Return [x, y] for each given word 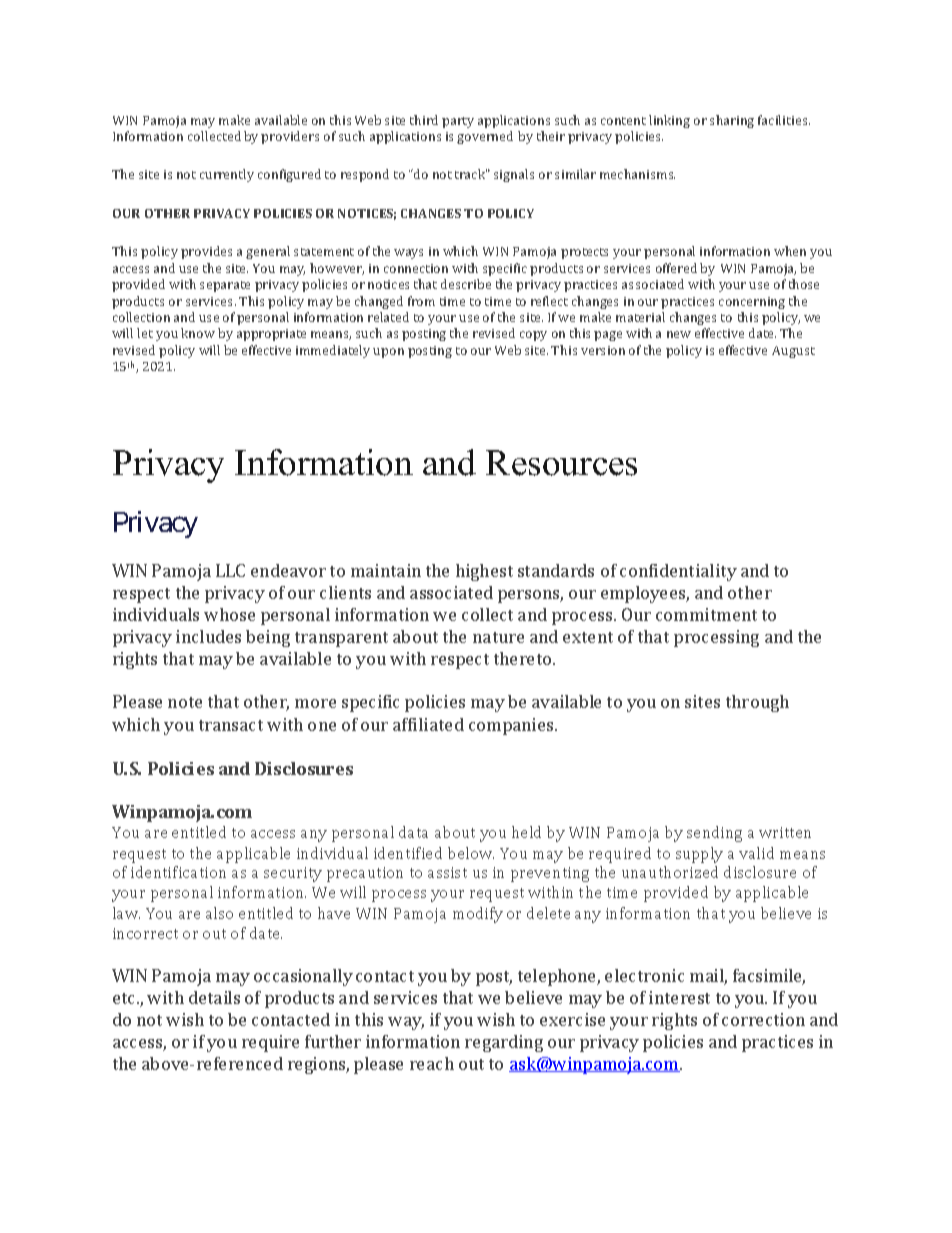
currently [227, 175]
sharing [732, 121]
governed [485, 137]
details [214, 997]
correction [763, 1019]
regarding [504, 1043]
